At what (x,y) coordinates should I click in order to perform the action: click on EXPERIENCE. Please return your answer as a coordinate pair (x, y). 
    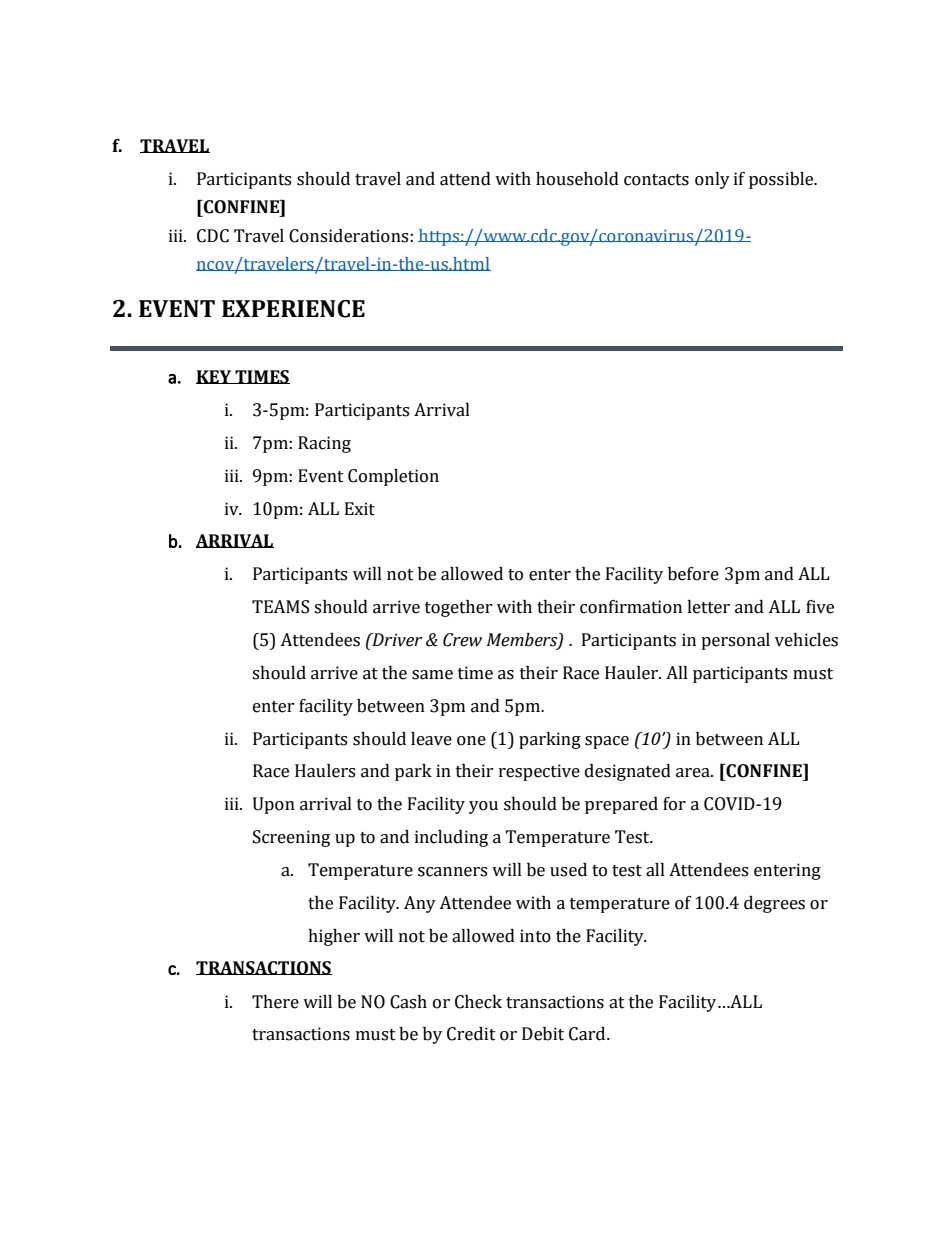
    Looking at the image, I should click on (293, 309).
